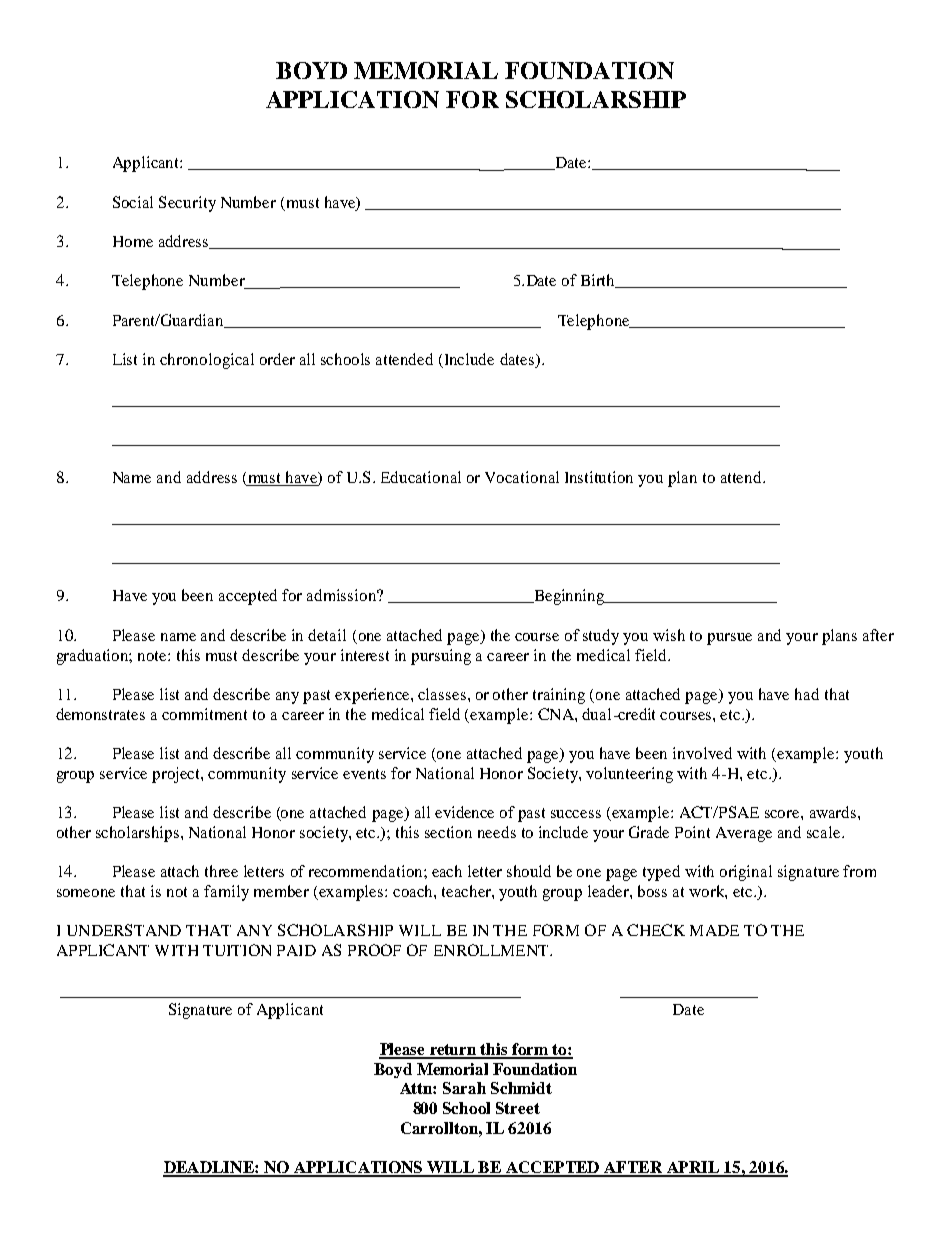 The height and width of the image is (1233, 952). I want to click on Sarah, so click(464, 1088).
